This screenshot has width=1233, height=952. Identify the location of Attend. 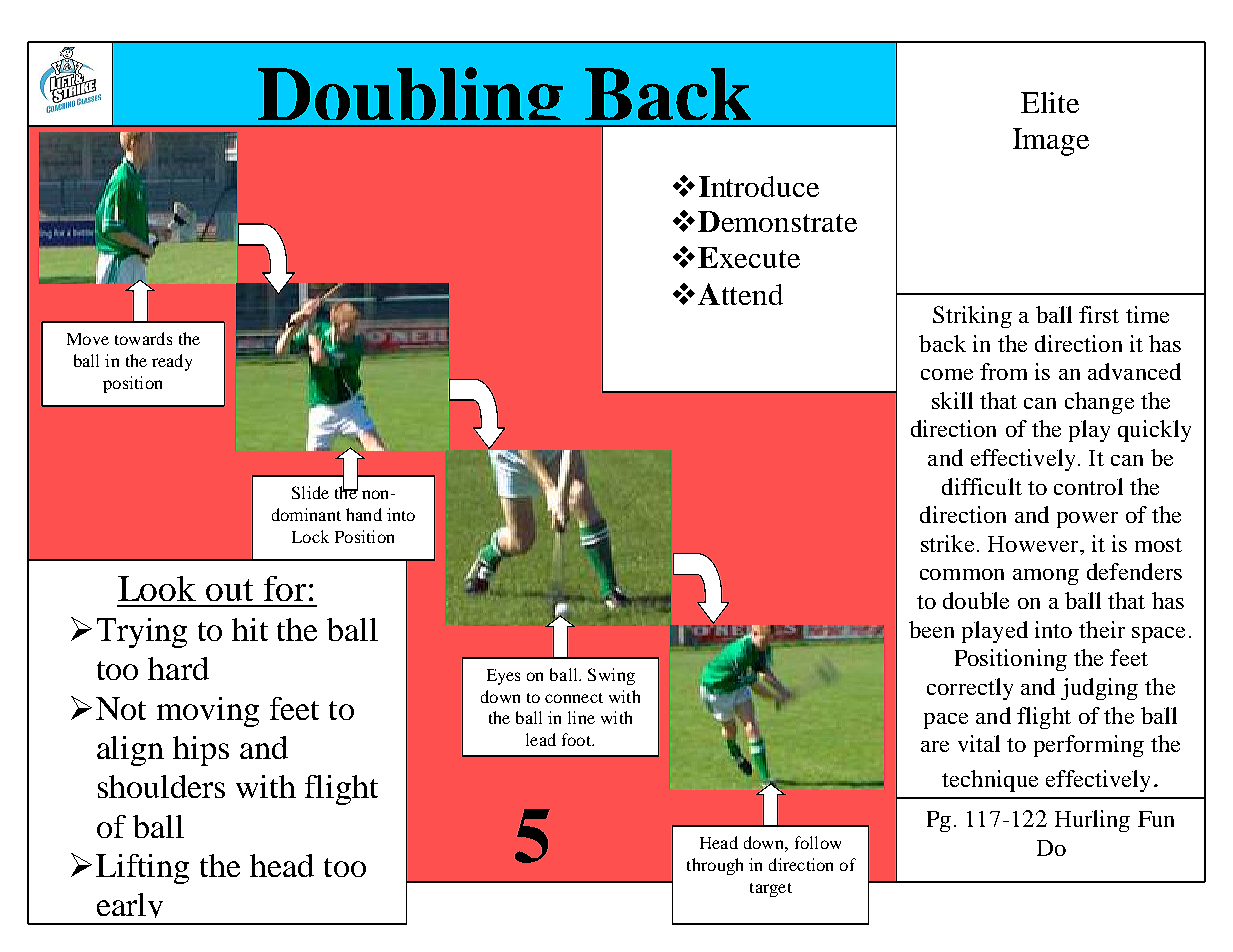
(740, 294).
